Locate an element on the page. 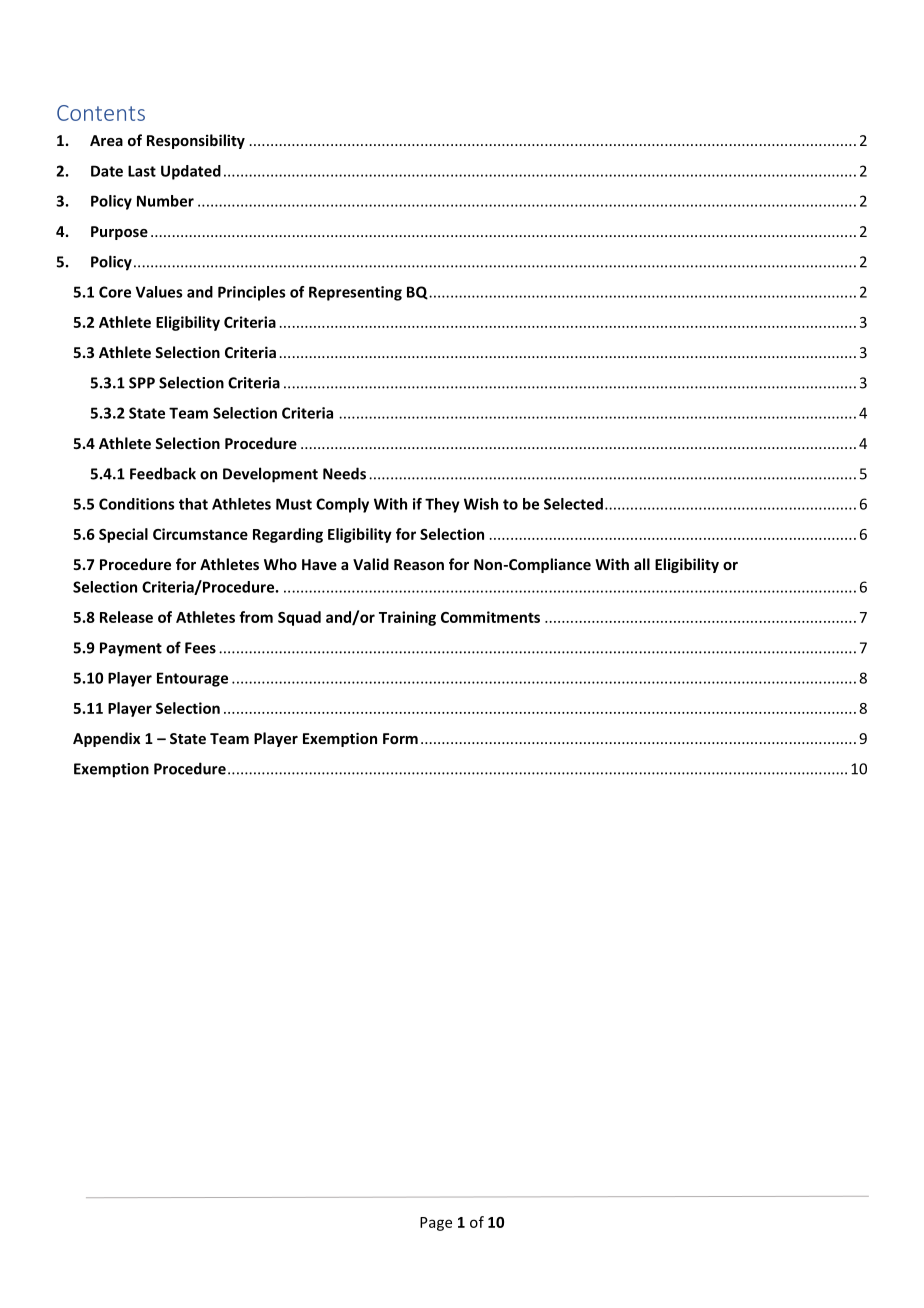 Image resolution: width=924 pixels, height=1308 pixels. Entourage is located at coordinates (192, 679).
